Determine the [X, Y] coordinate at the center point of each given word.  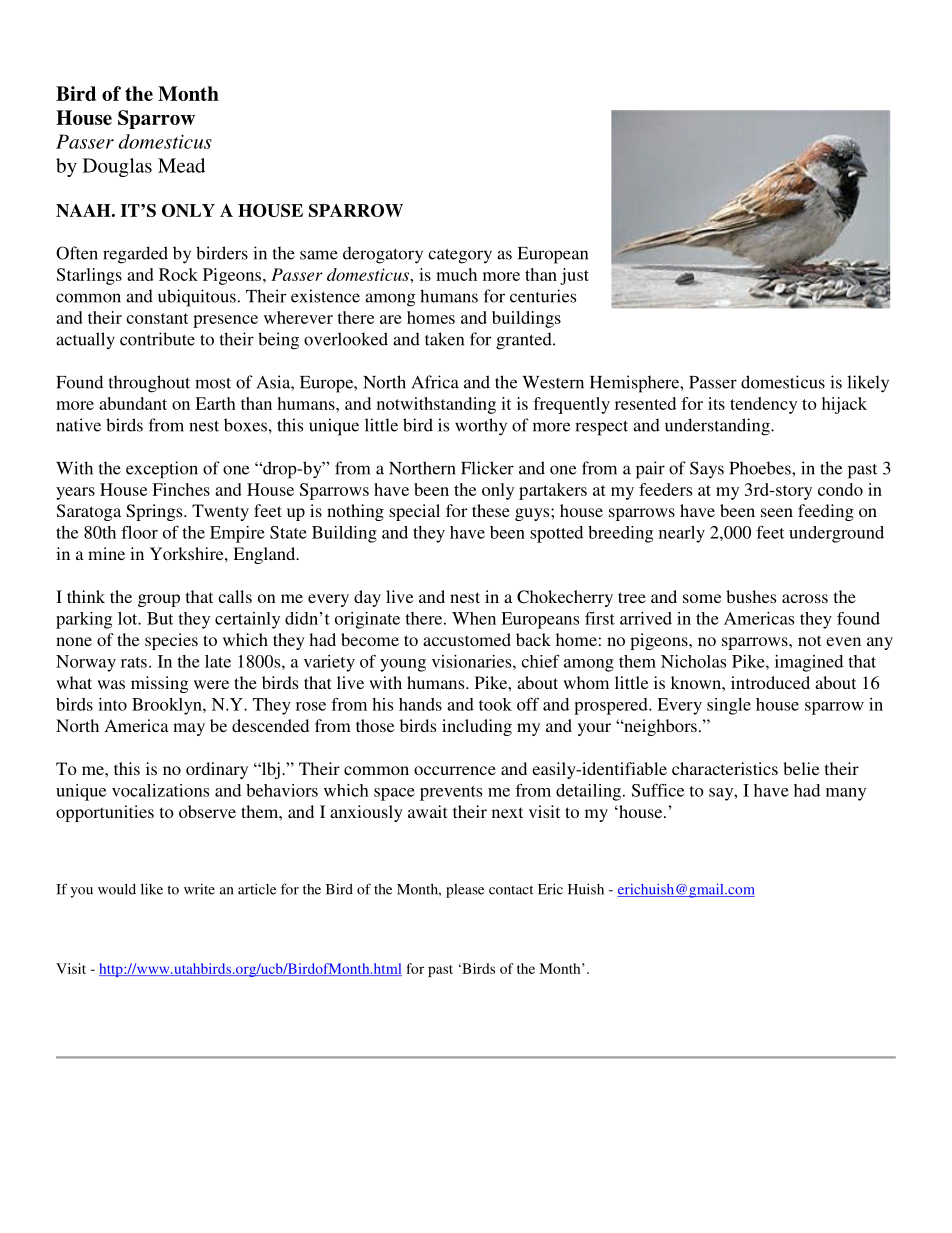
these [491, 510]
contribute [157, 339]
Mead [181, 165]
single [729, 706]
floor [139, 532]
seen [777, 512]
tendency [763, 405]
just [574, 276]
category [460, 256]
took [495, 704]
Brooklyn [168, 706]
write [199, 889]
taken [444, 339]
